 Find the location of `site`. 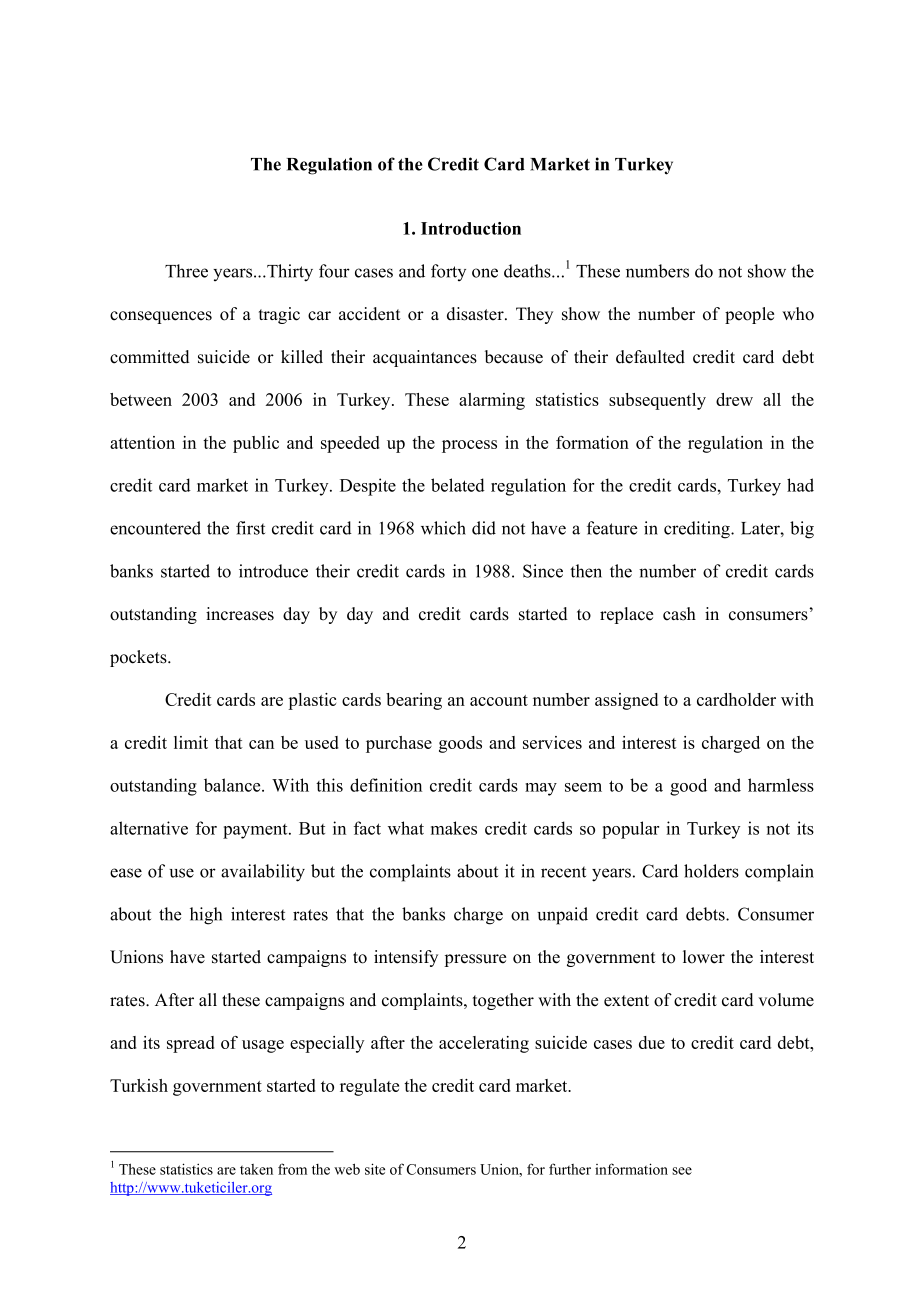

site is located at coordinates (375, 1169).
